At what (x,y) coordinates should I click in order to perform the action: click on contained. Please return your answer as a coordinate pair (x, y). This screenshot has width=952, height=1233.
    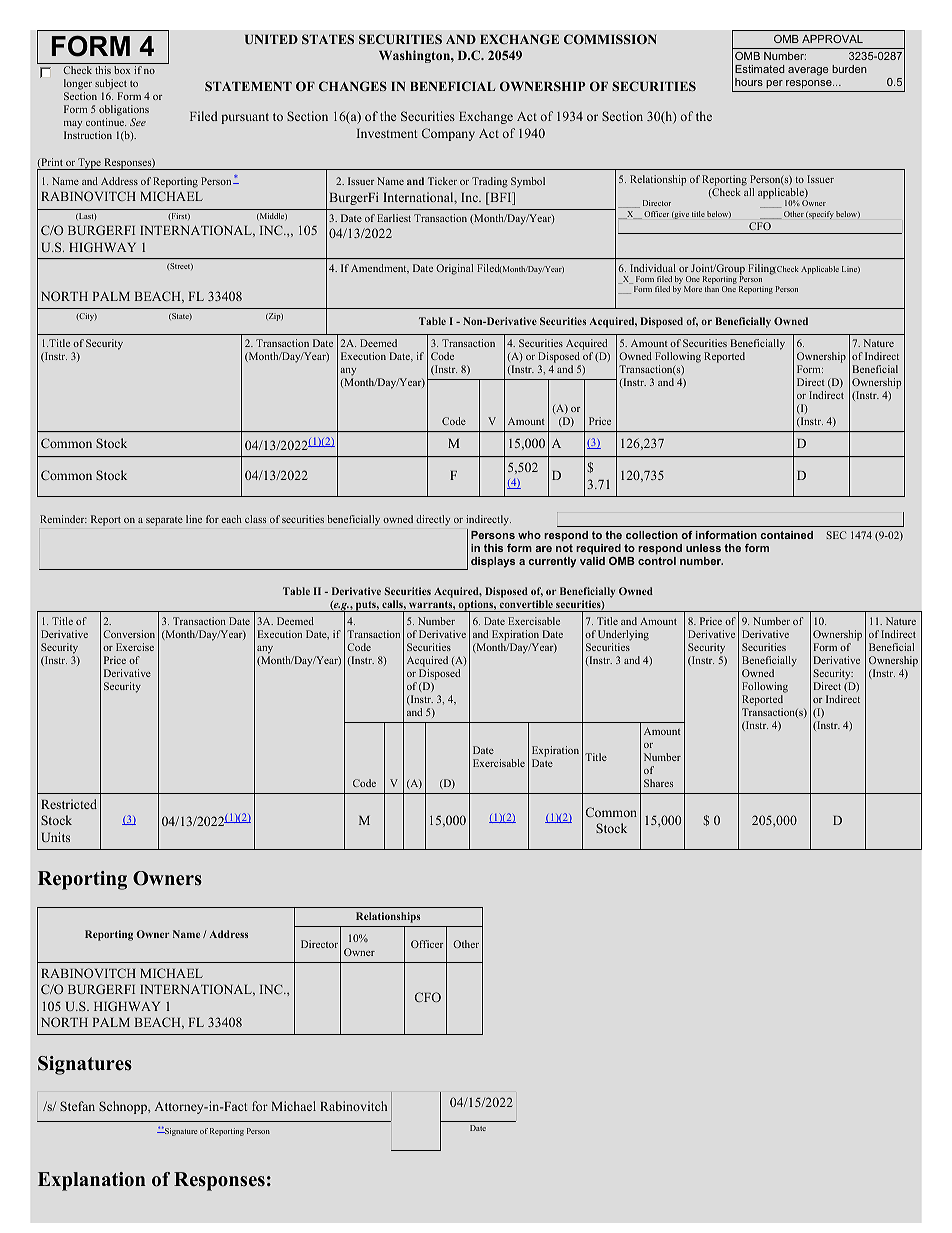
    Looking at the image, I should click on (787, 535).
